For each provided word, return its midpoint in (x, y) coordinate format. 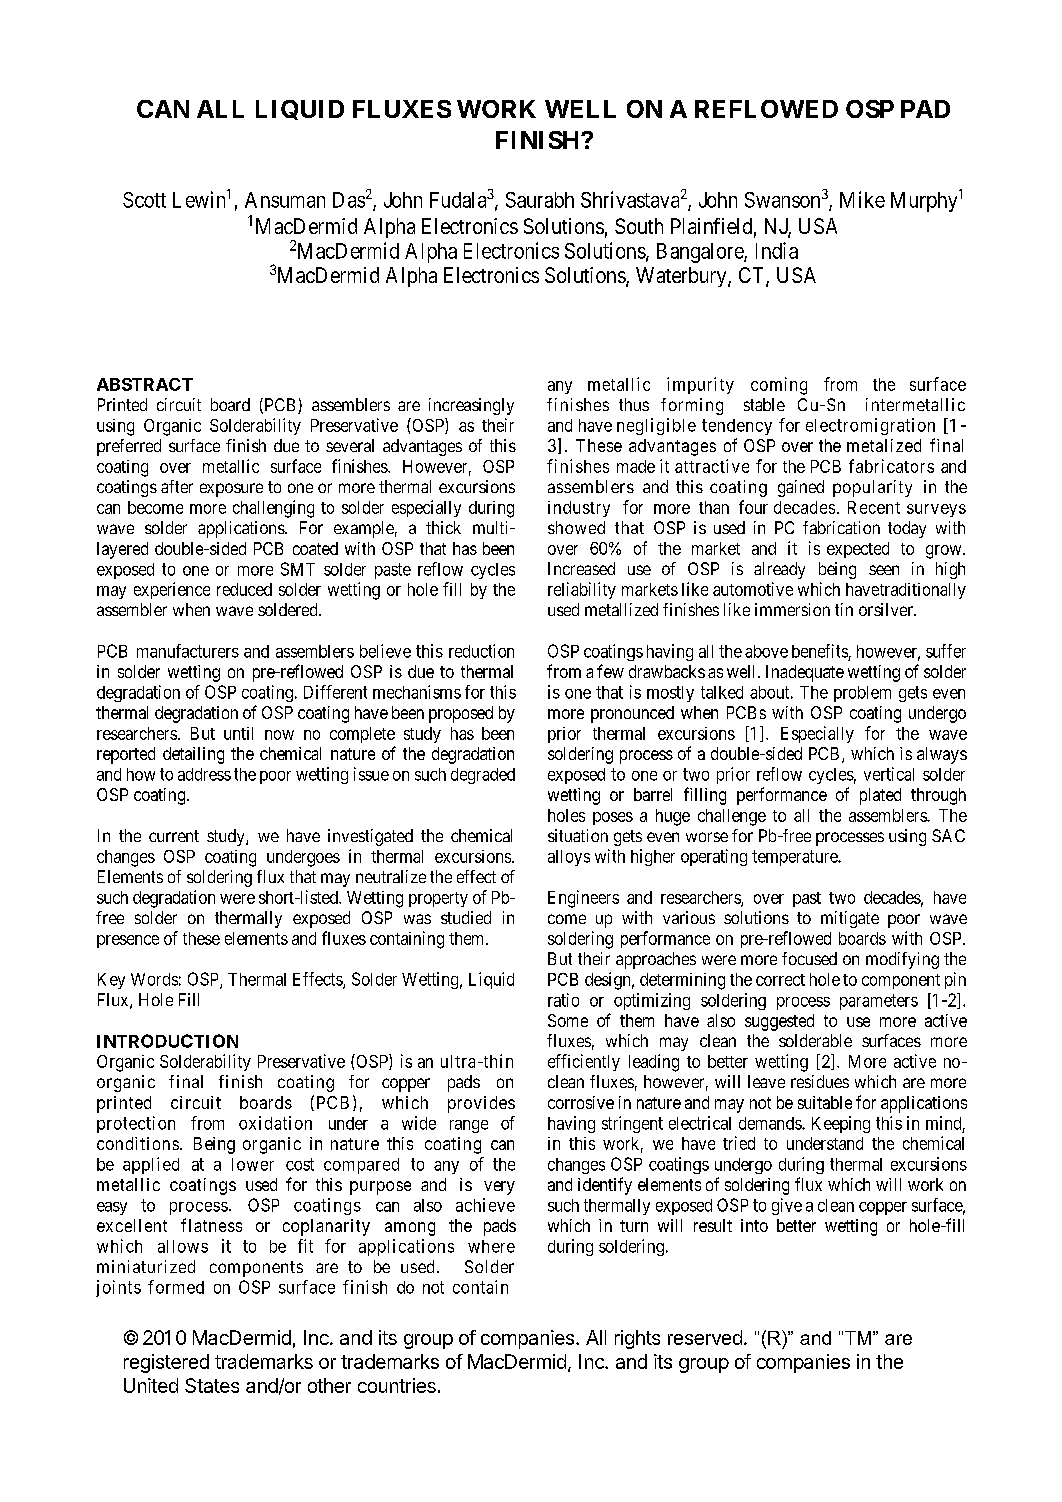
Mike (862, 199)
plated (880, 796)
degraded (483, 776)
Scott (144, 200)
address (204, 774)
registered (166, 1363)
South (639, 226)
